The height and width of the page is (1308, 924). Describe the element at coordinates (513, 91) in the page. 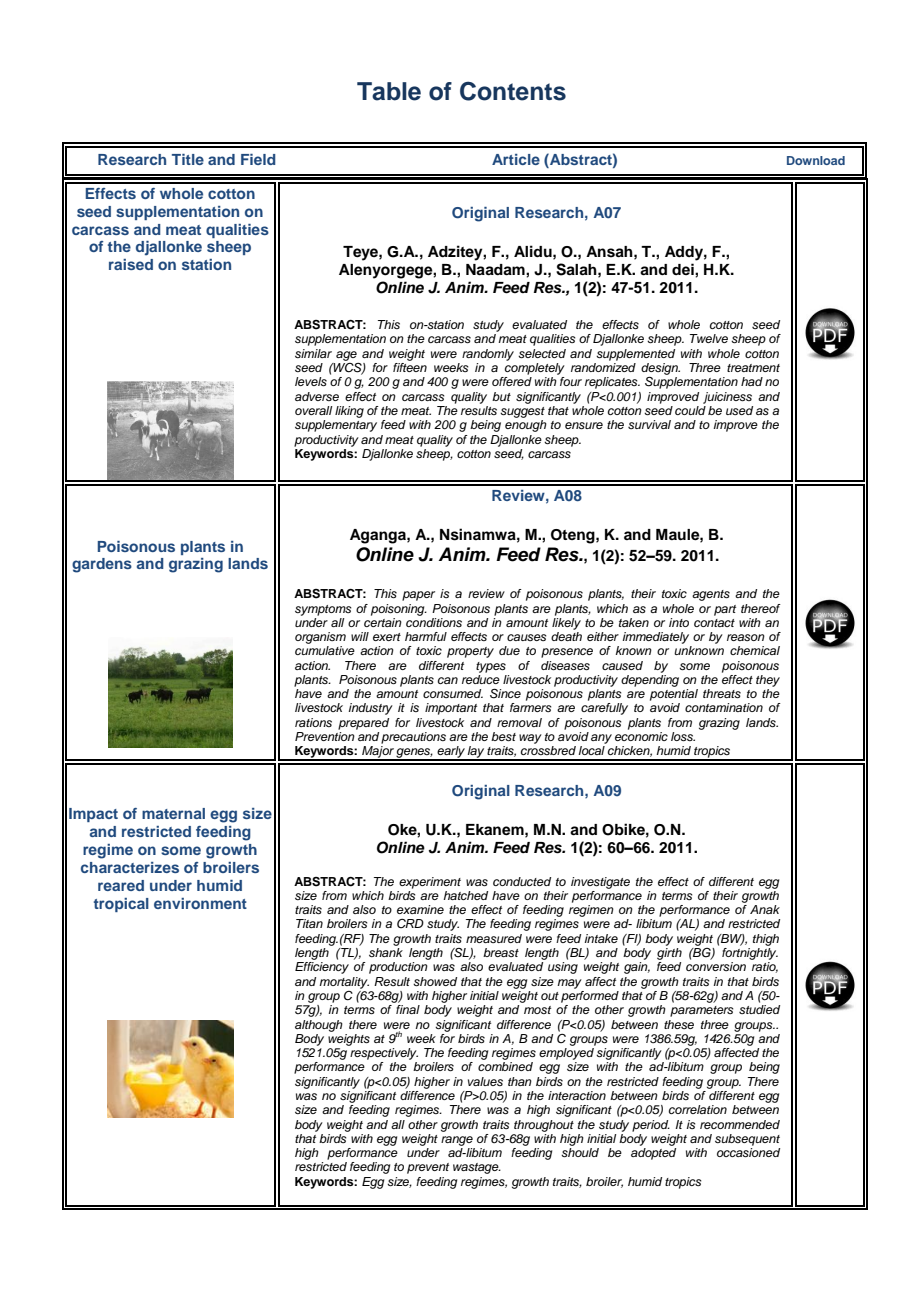

I see `Contents` at that location.
